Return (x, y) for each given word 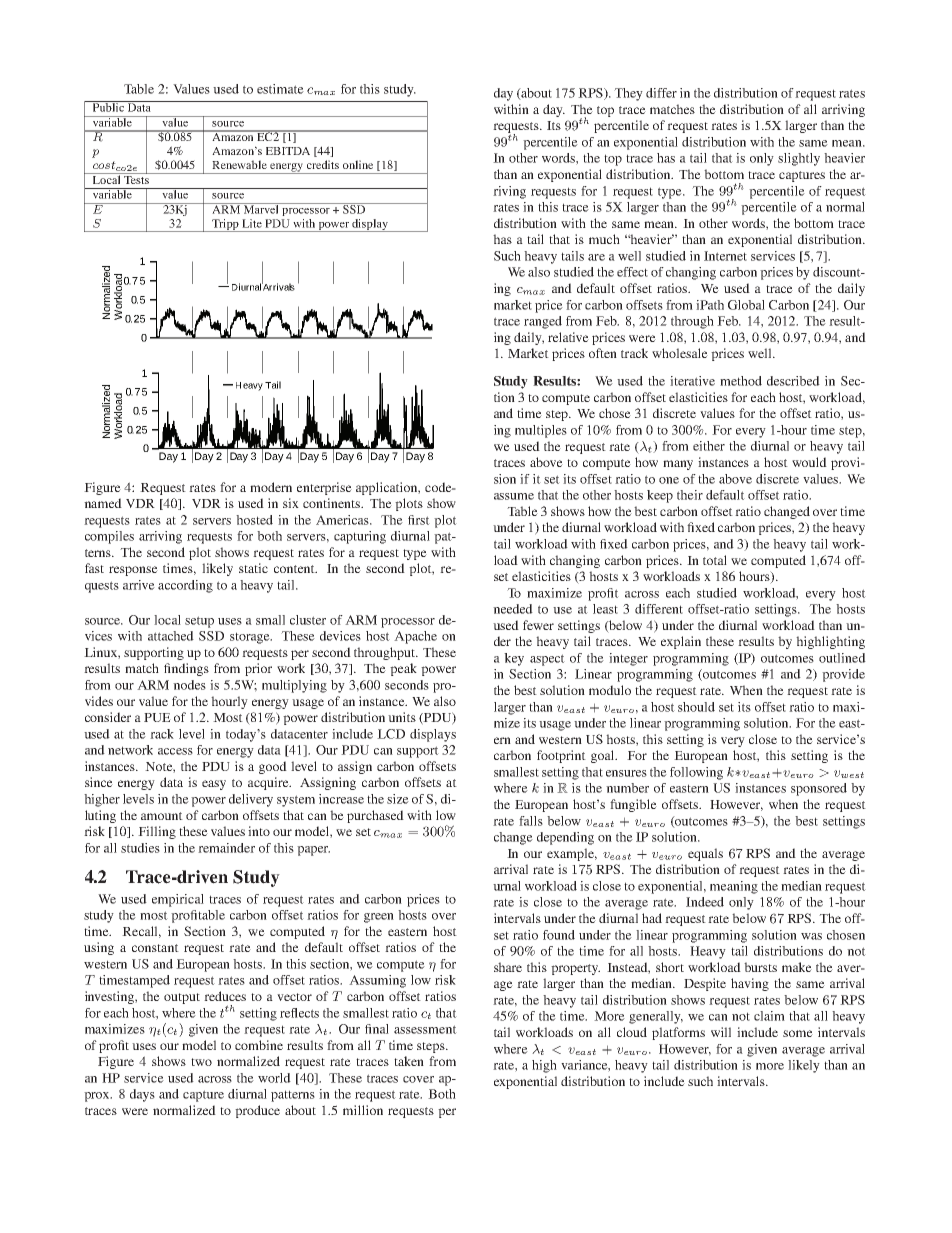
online (358, 164)
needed (513, 609)
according (185, 586)
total (715, 560)
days (142, 1095)
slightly (799, 159)
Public (108, 106)
